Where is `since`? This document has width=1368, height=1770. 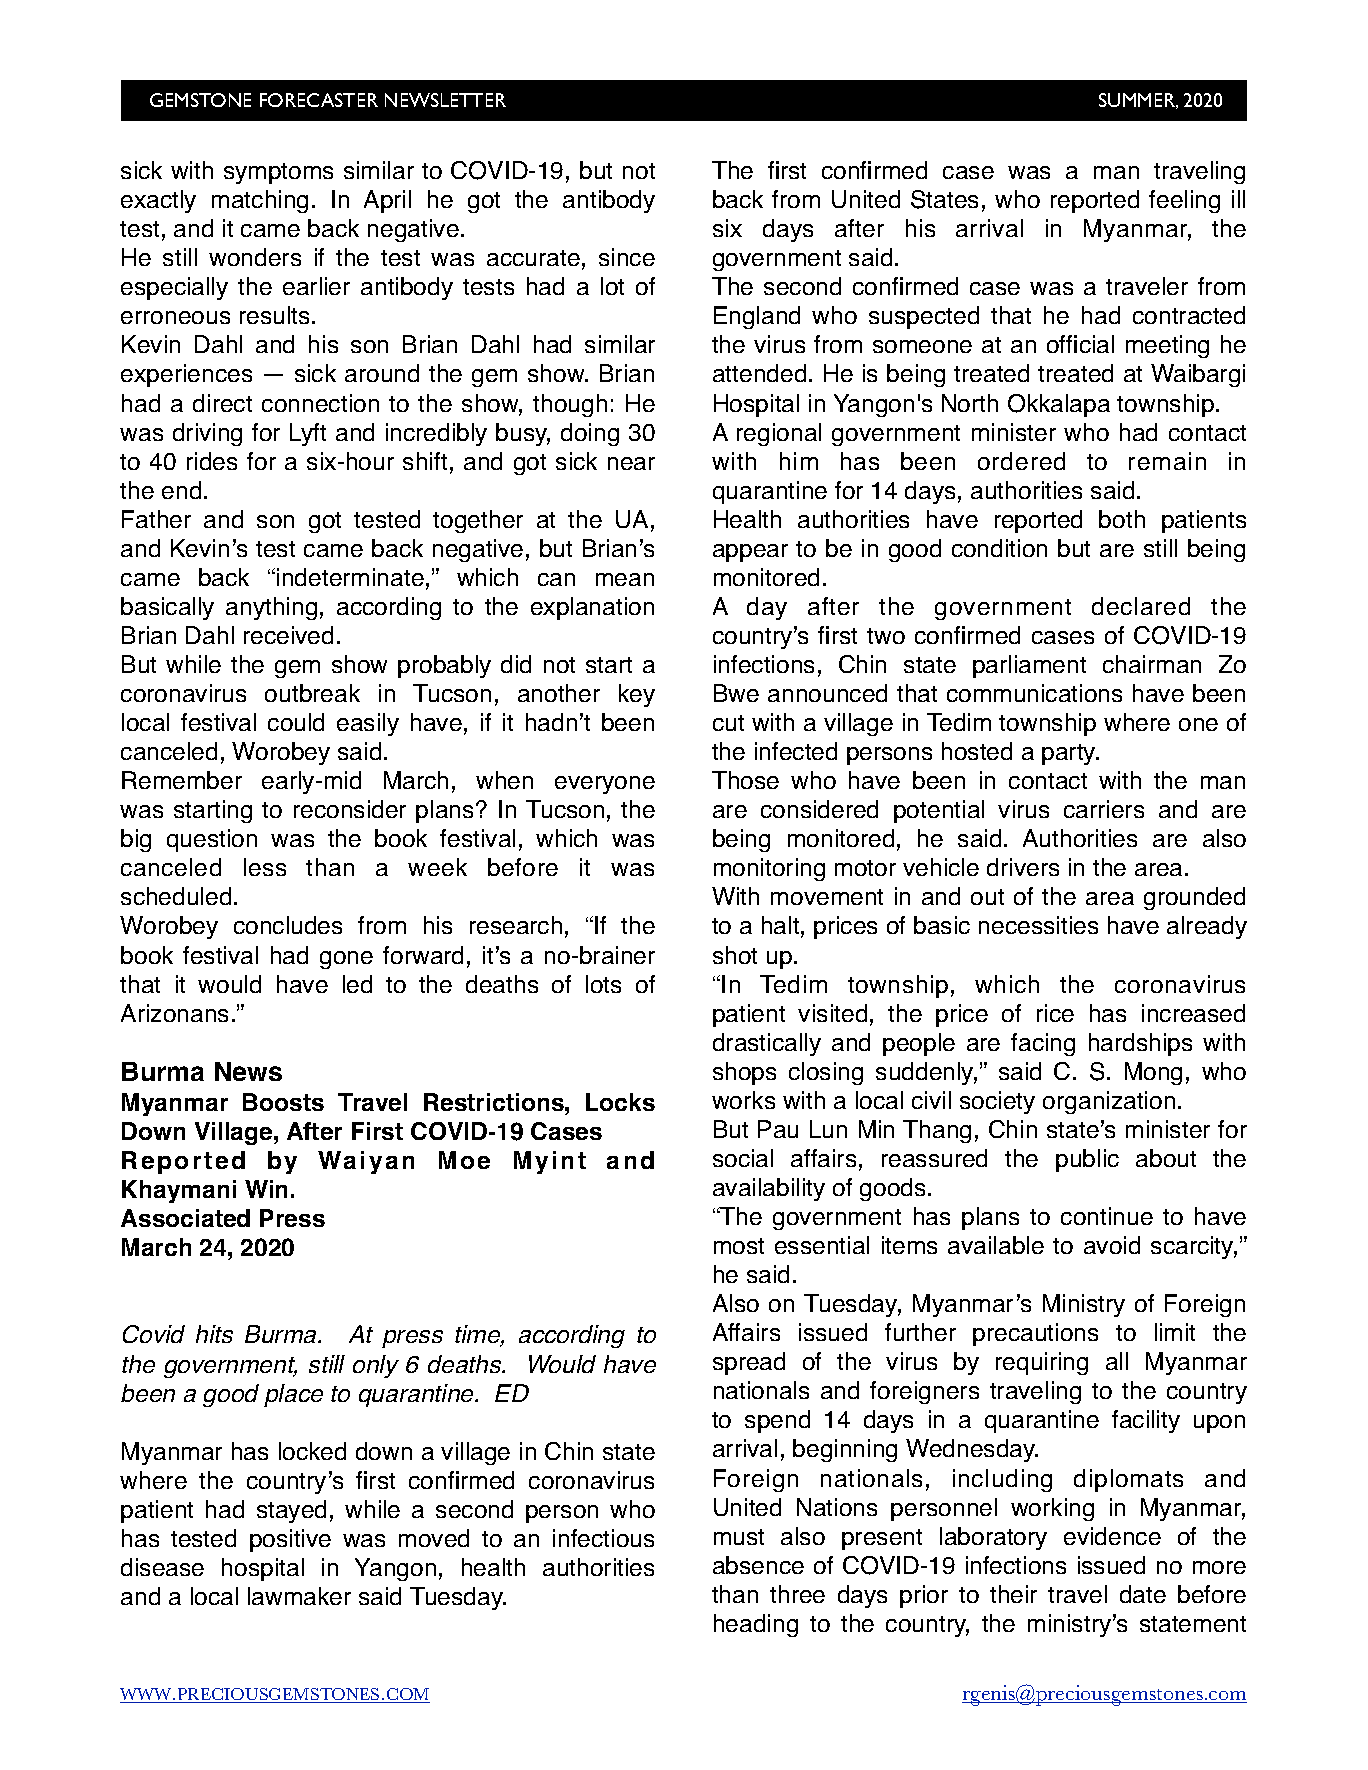 since is located at coordinates (627, 257).
